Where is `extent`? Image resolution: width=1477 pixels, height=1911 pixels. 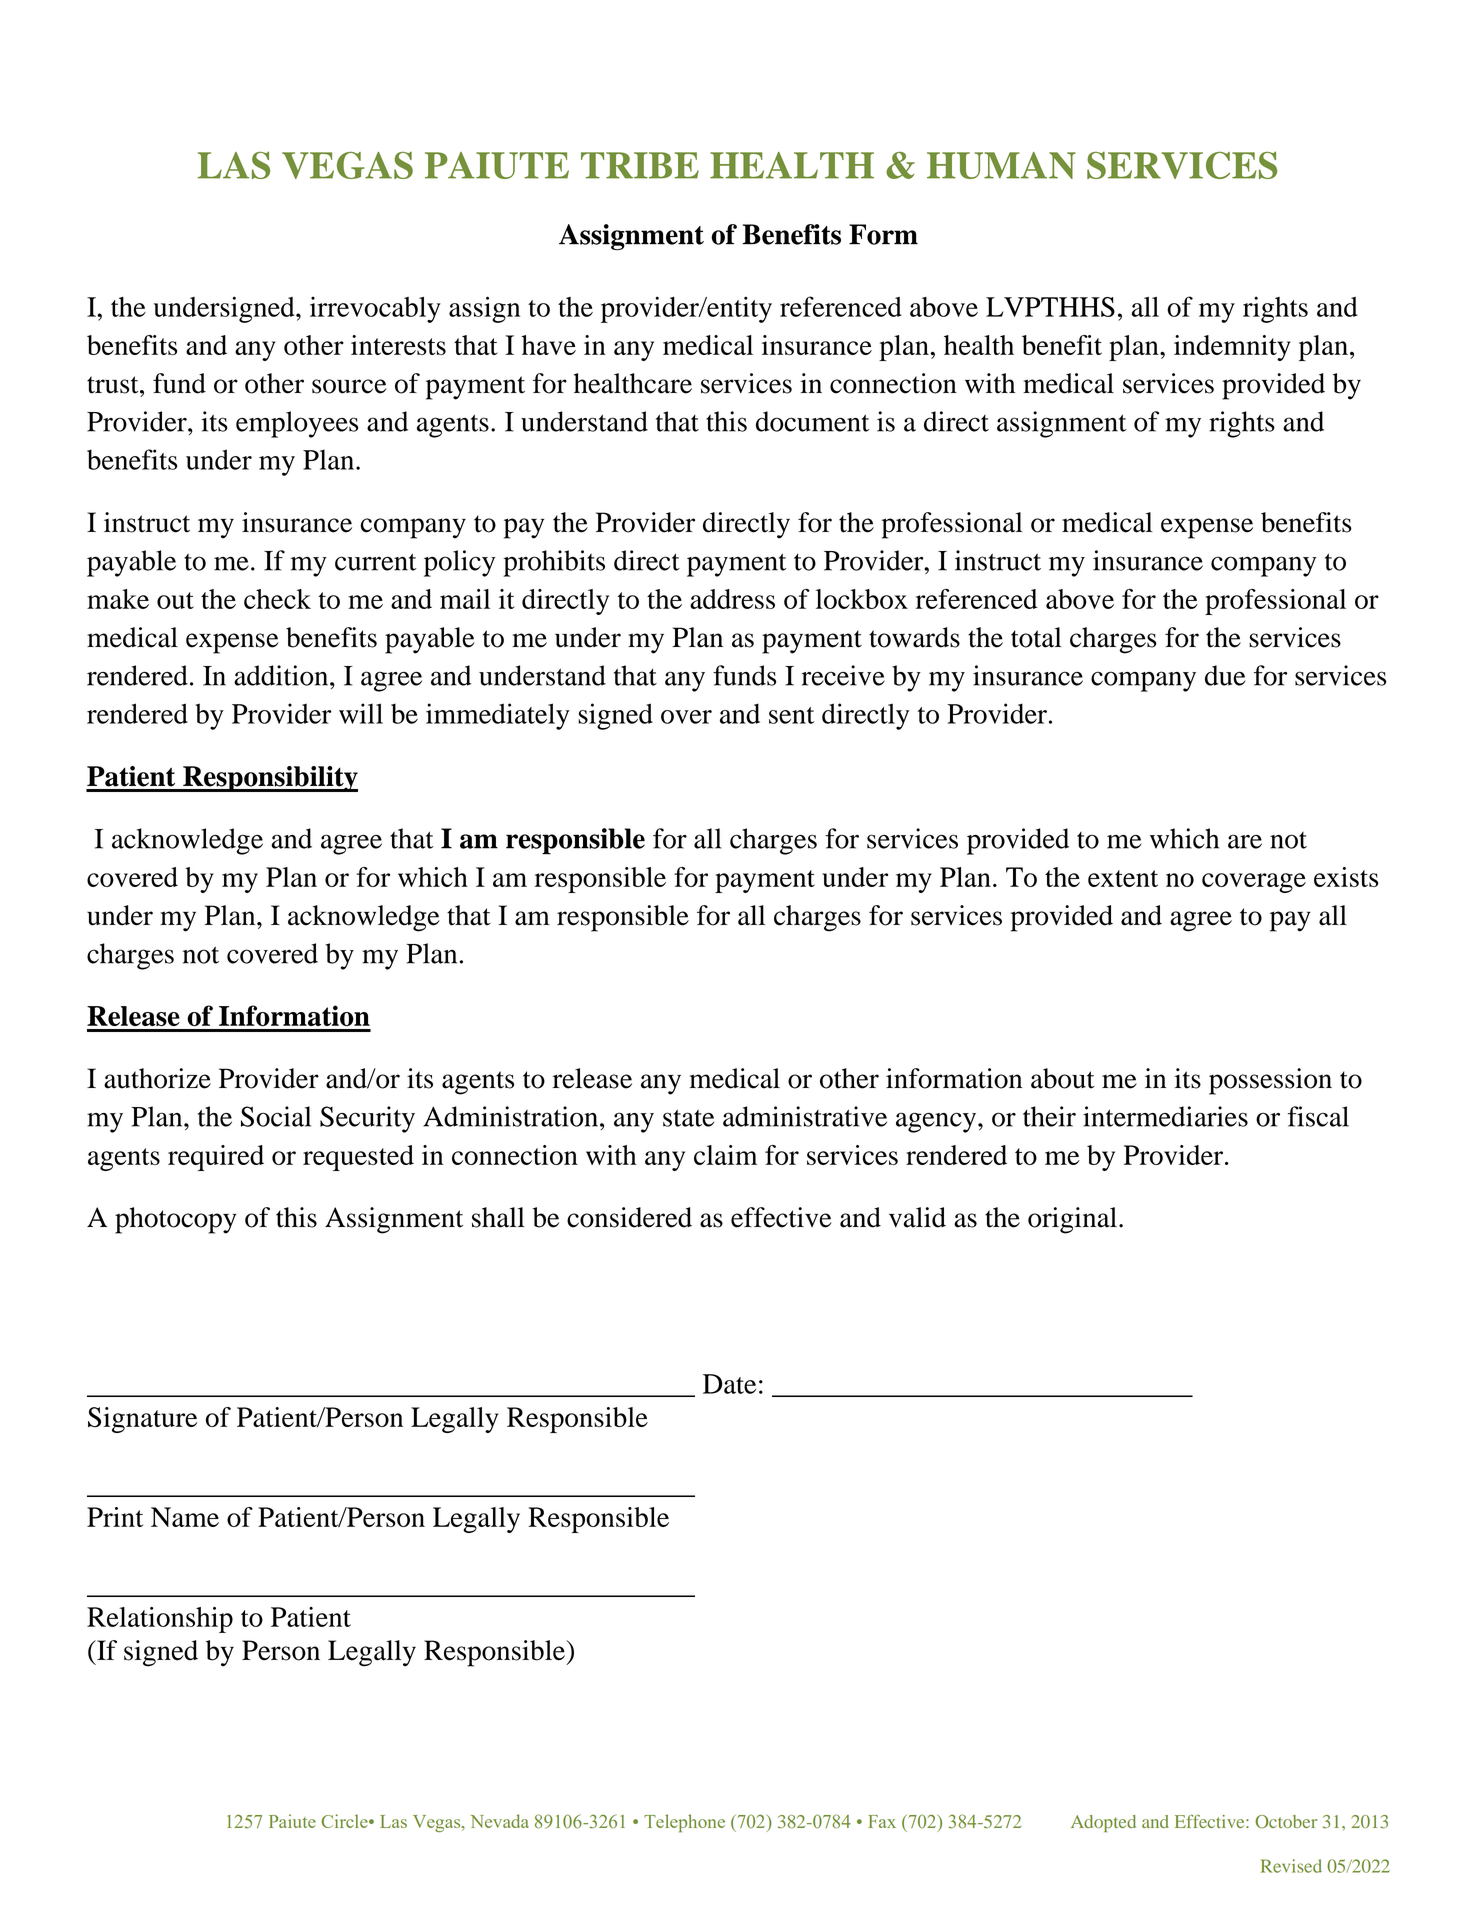 extent is located at coordinates (1123, 878).
